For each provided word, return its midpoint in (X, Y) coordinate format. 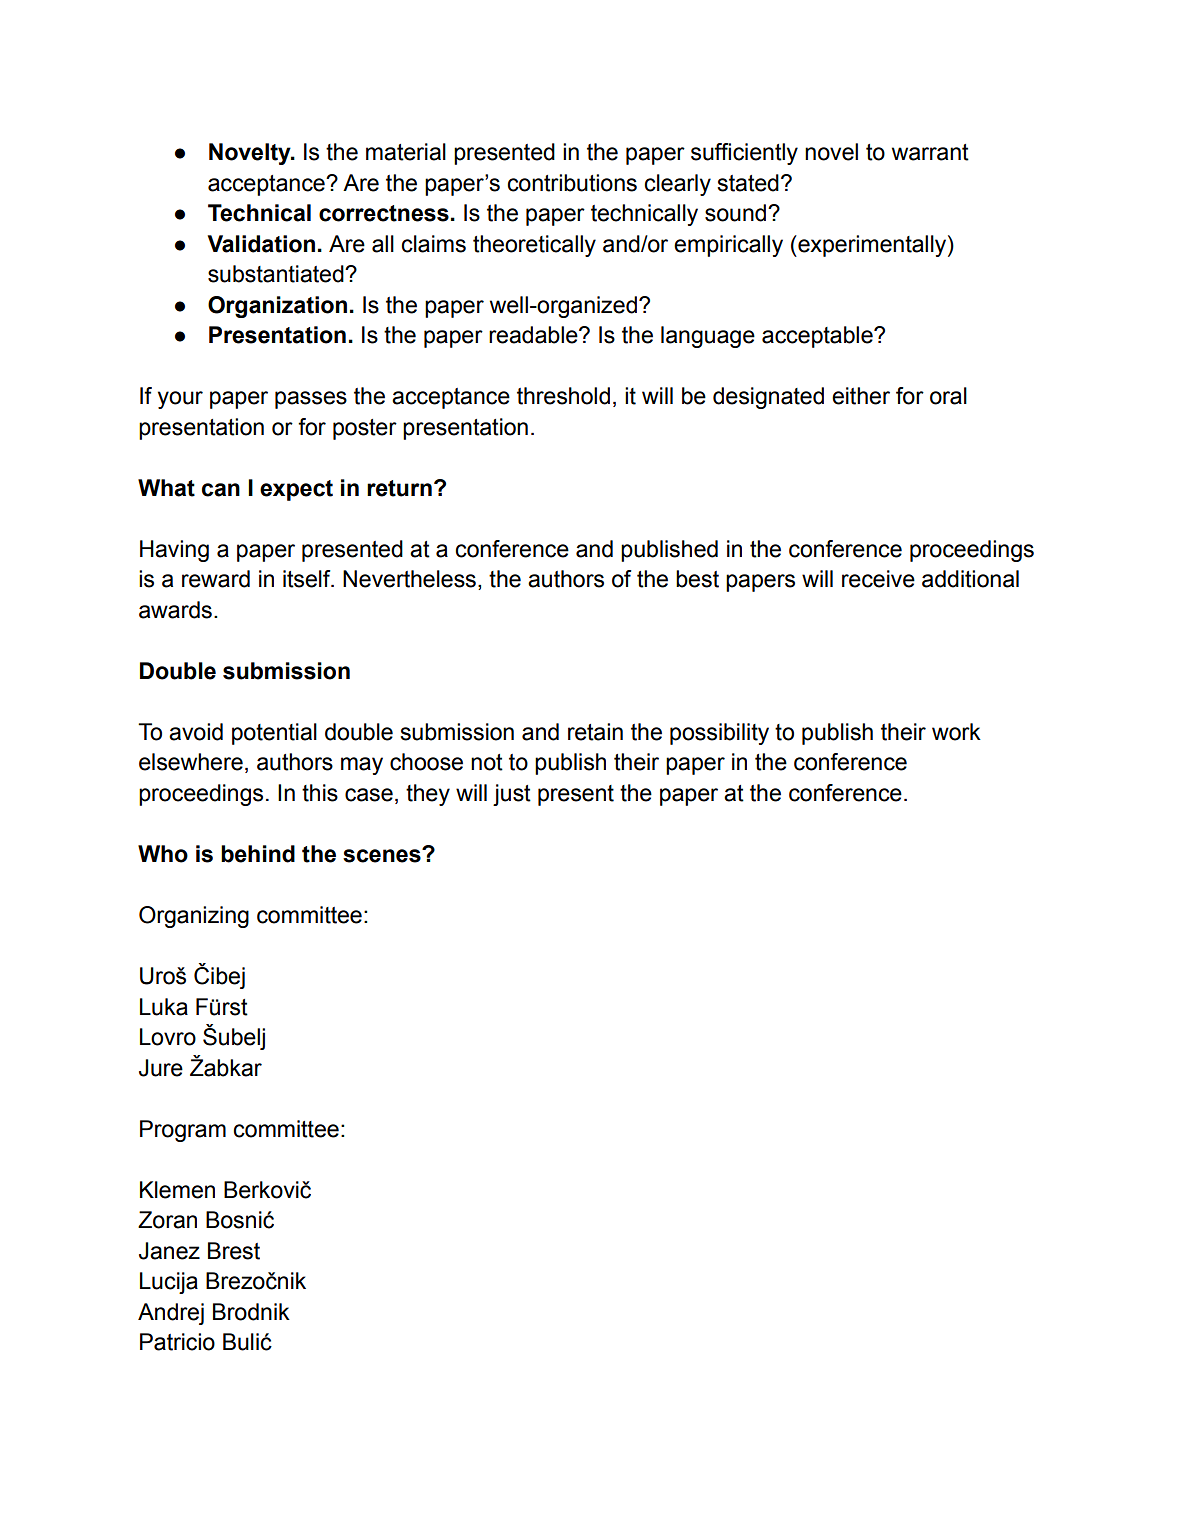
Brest (234, 1251)
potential (274, 734)
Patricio (177, 1342)
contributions (572, 183)
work (956, 732)
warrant (930, 152)
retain (595, 732)
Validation (261, 244)
